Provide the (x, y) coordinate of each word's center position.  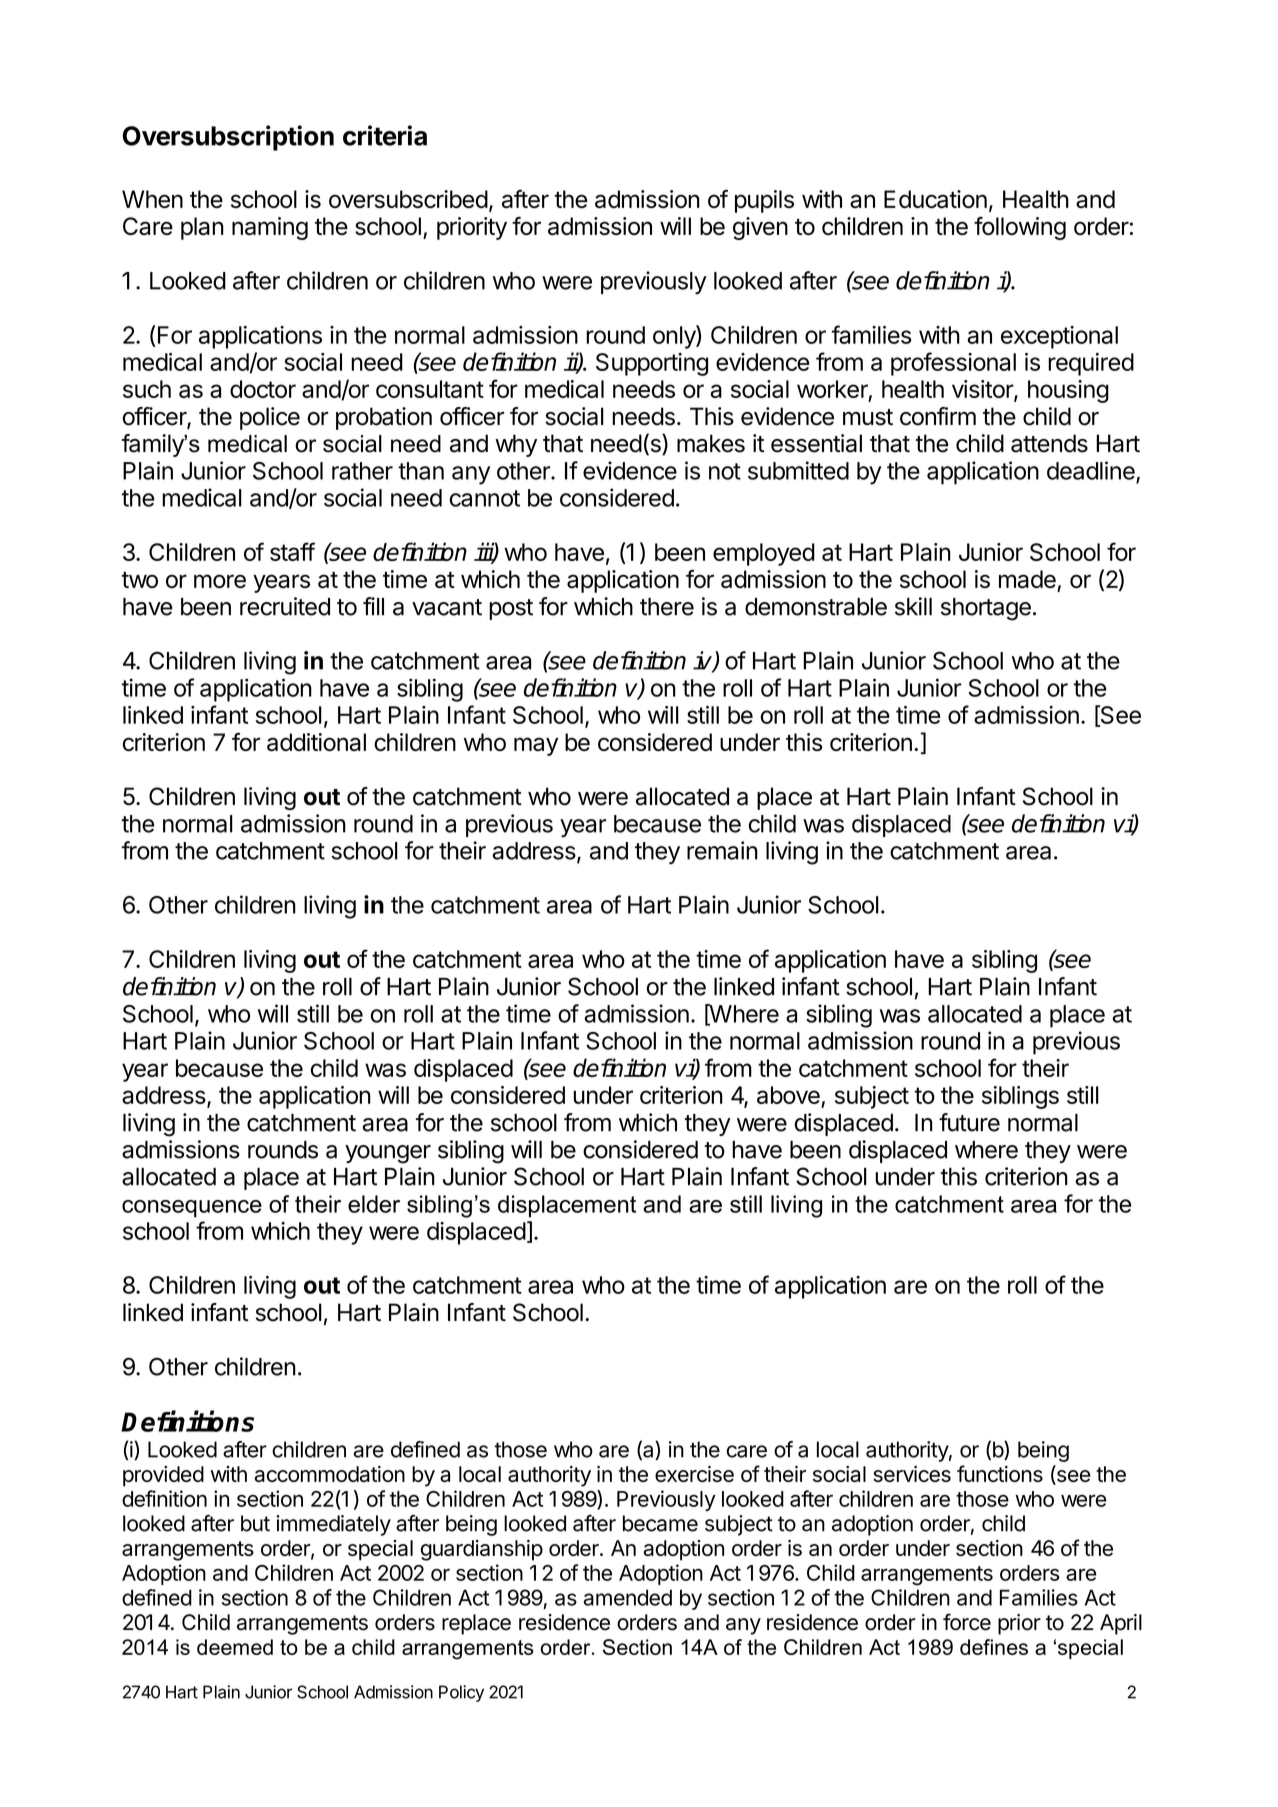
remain (722, 850)
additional (316, 742)
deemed (235, 1647)
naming (270, 228)
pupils (764, 201)
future (969, 1122)
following (1020, 228)
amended (628, 1597)
